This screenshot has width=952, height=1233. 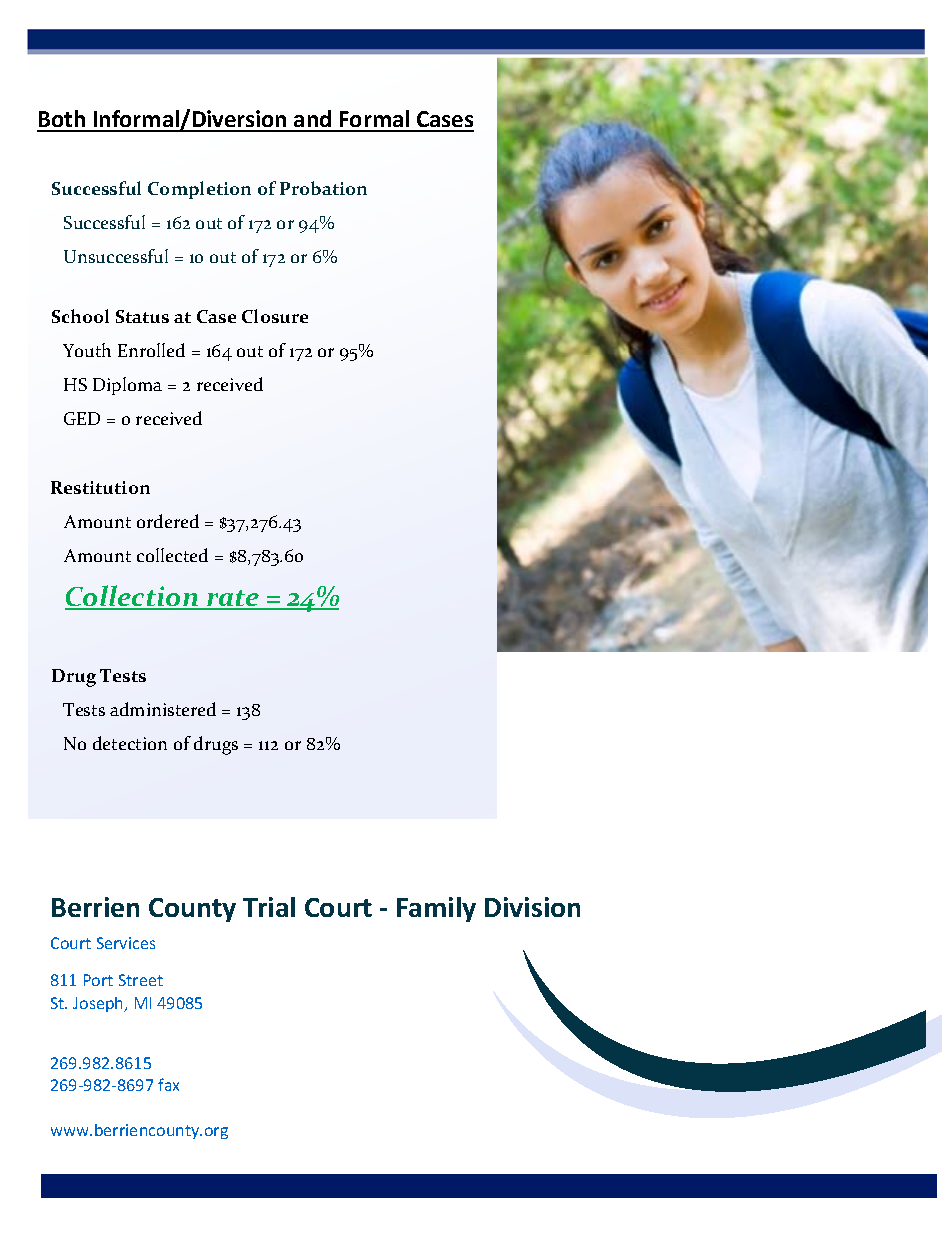 What do you see at coordinates (168, 1084) in the screenshot?
I see `fax` at bounding box center [168, 1084].
